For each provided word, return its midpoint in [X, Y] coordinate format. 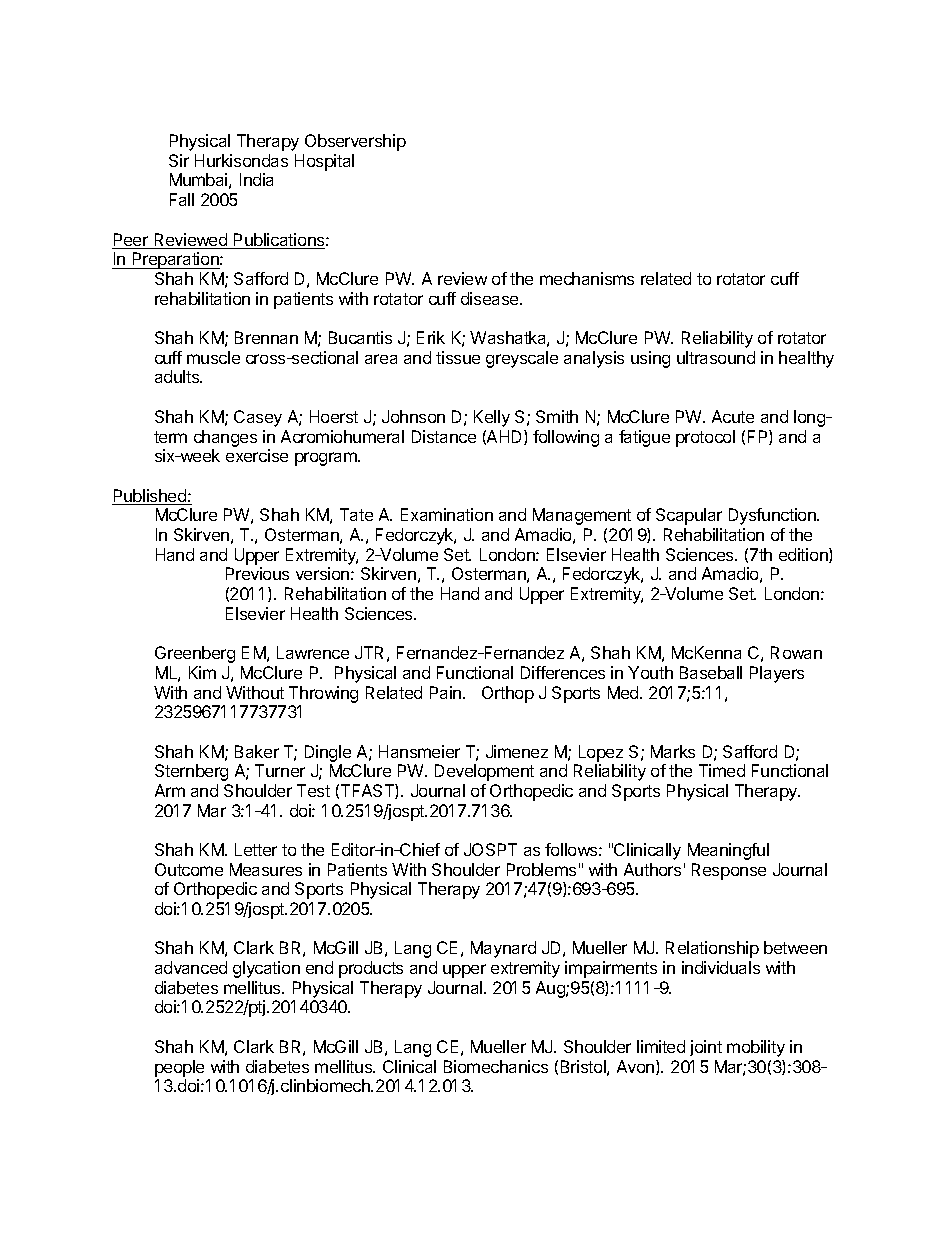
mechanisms [587, 278]
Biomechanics [496, 1066]
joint [706, 1048]
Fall [182, 199]
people [179, 1068]
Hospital [324, 162]
